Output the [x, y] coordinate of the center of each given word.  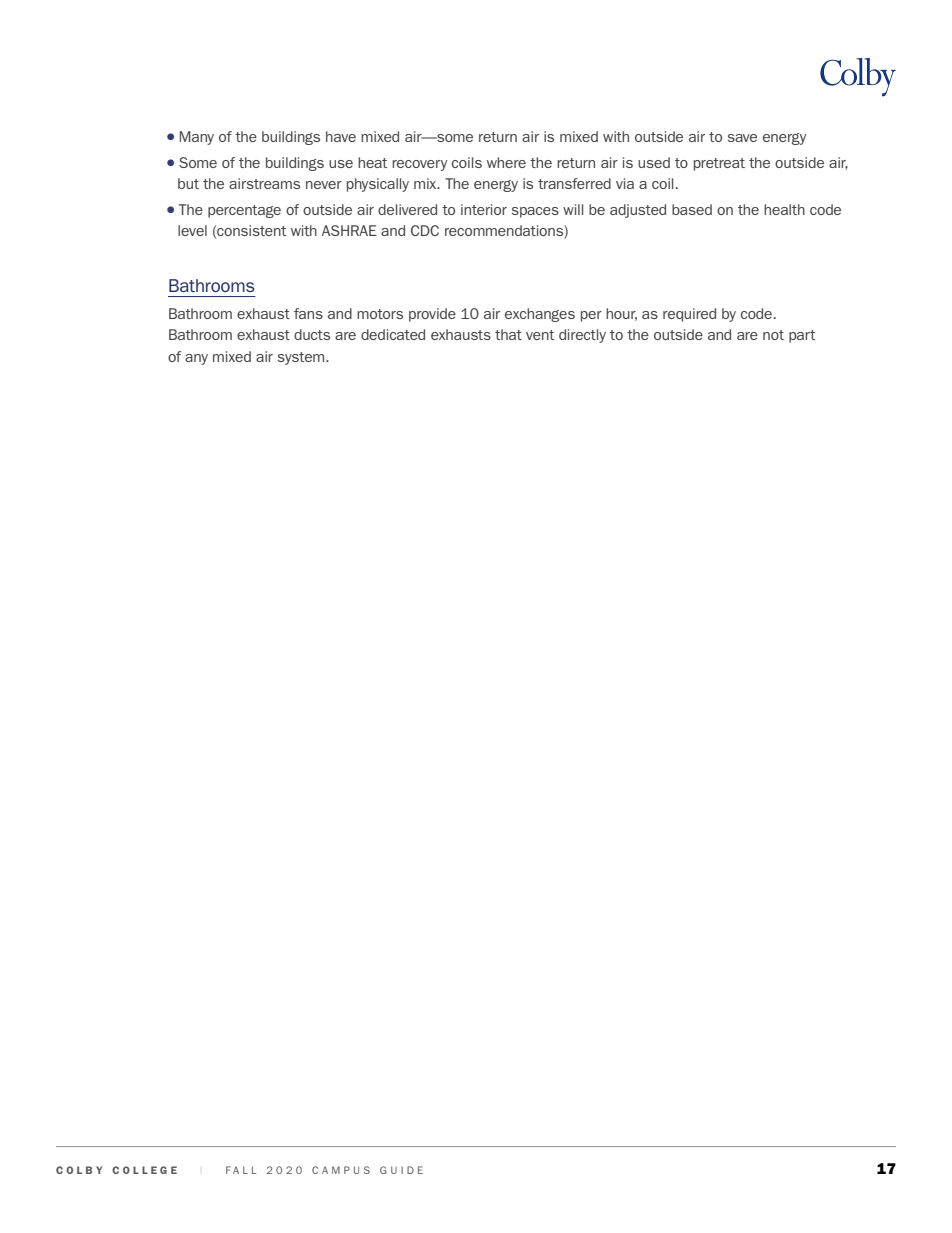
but [188, 183]
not [773, 335]
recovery [419, 165]
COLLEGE [144, 1170]
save [742, 138]
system [302, 358]
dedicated [393, 334]
